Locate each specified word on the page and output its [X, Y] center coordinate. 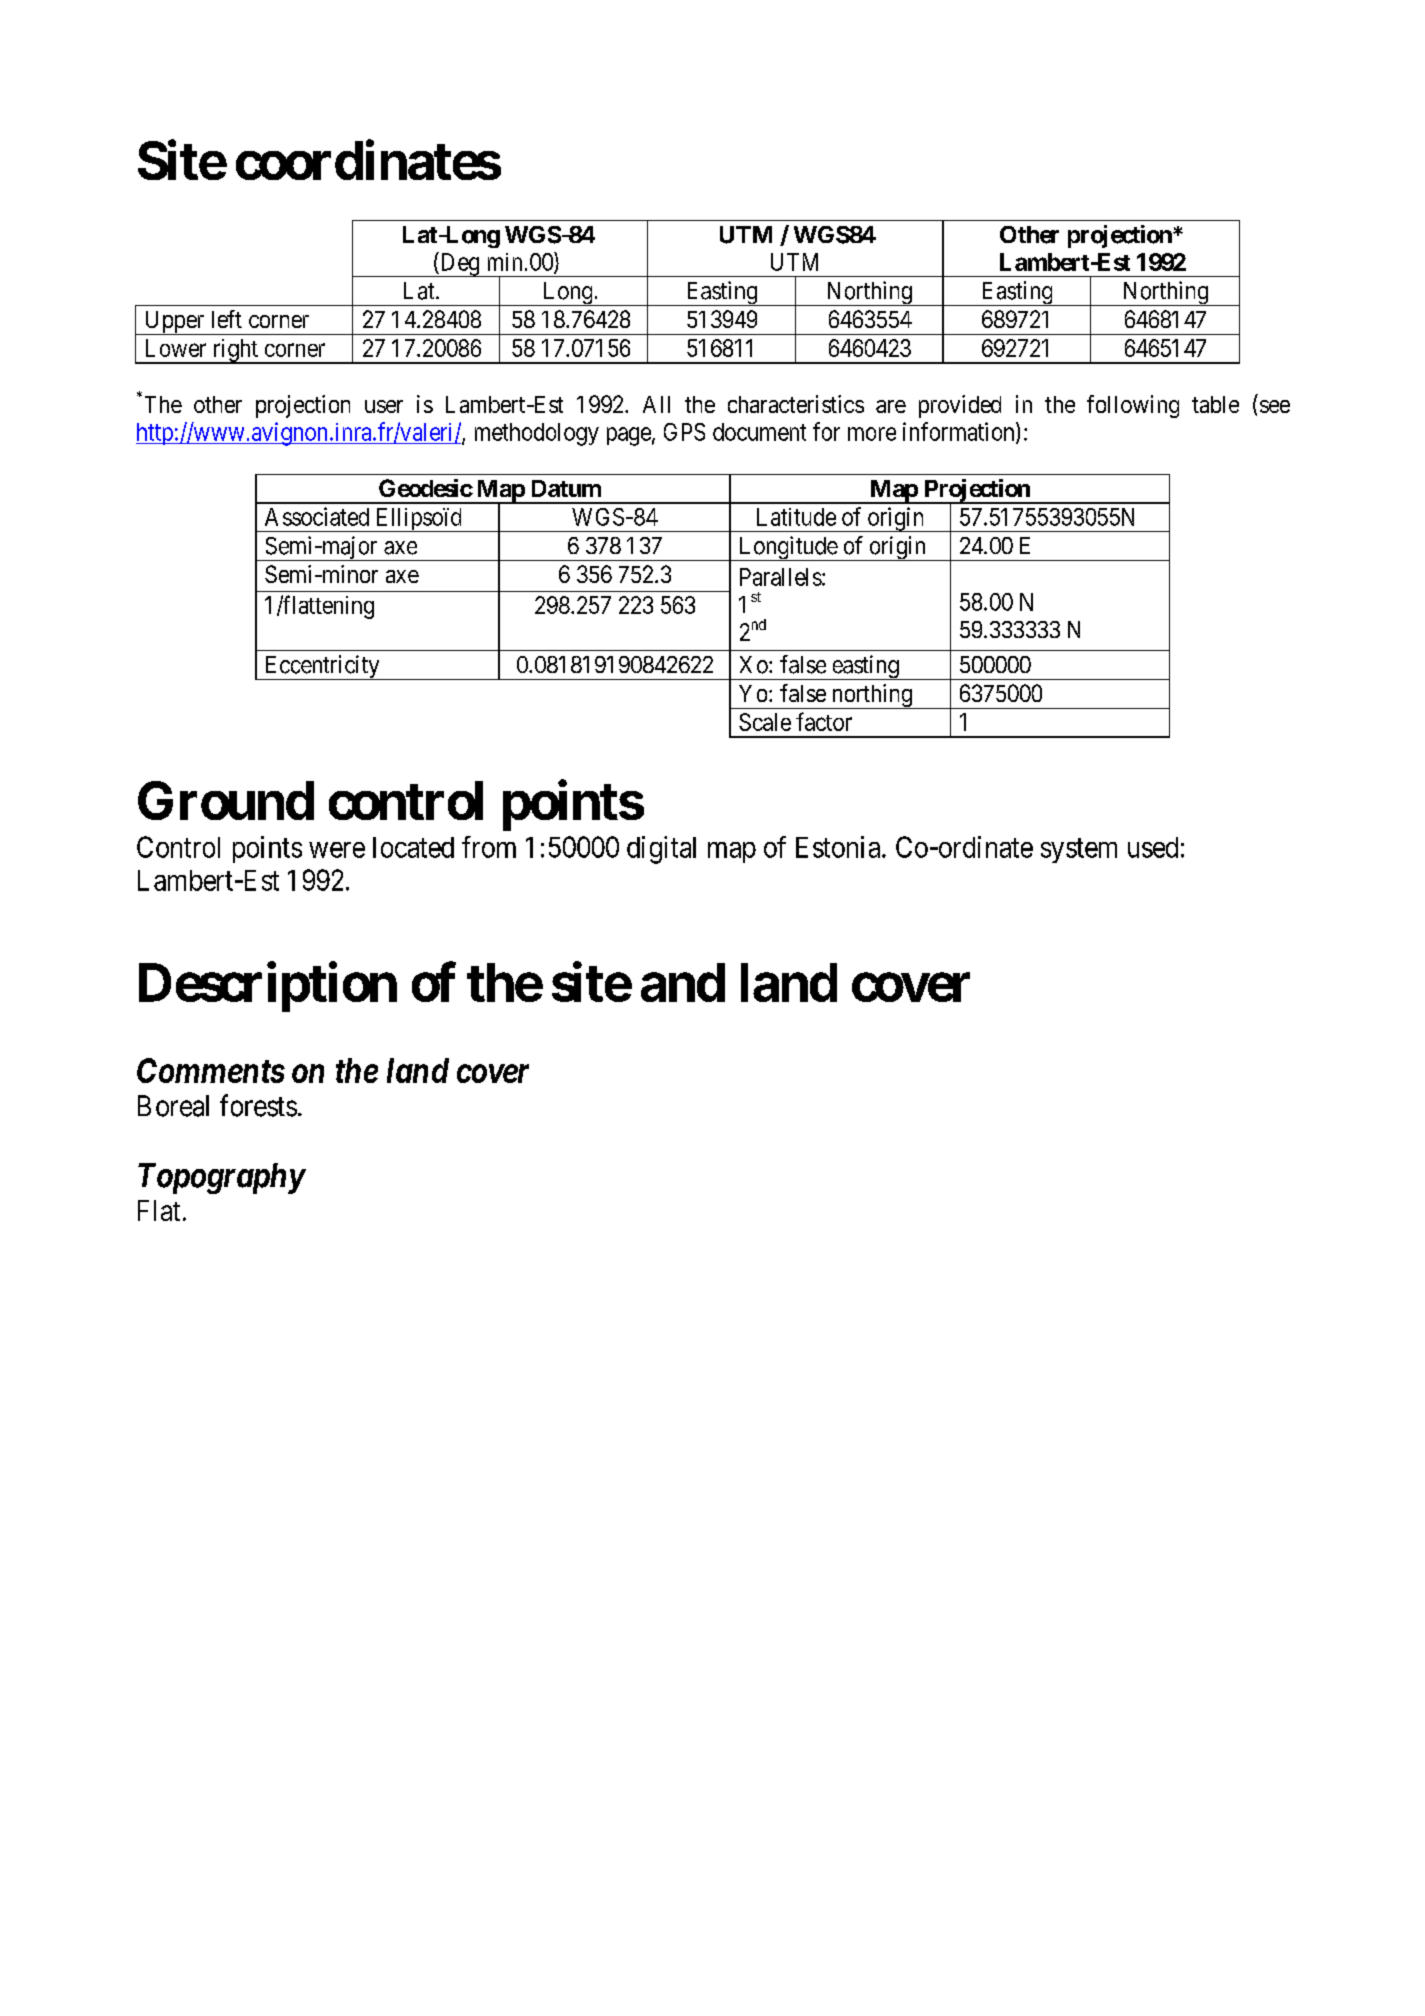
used [1153, 847]
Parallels [781, 577]
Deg [460, 264]
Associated [317, 516]
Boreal [173, 1106]
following [1133, 406]
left [227, 319]
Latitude [796, 517]
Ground [226, 800]
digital [661, 850]
